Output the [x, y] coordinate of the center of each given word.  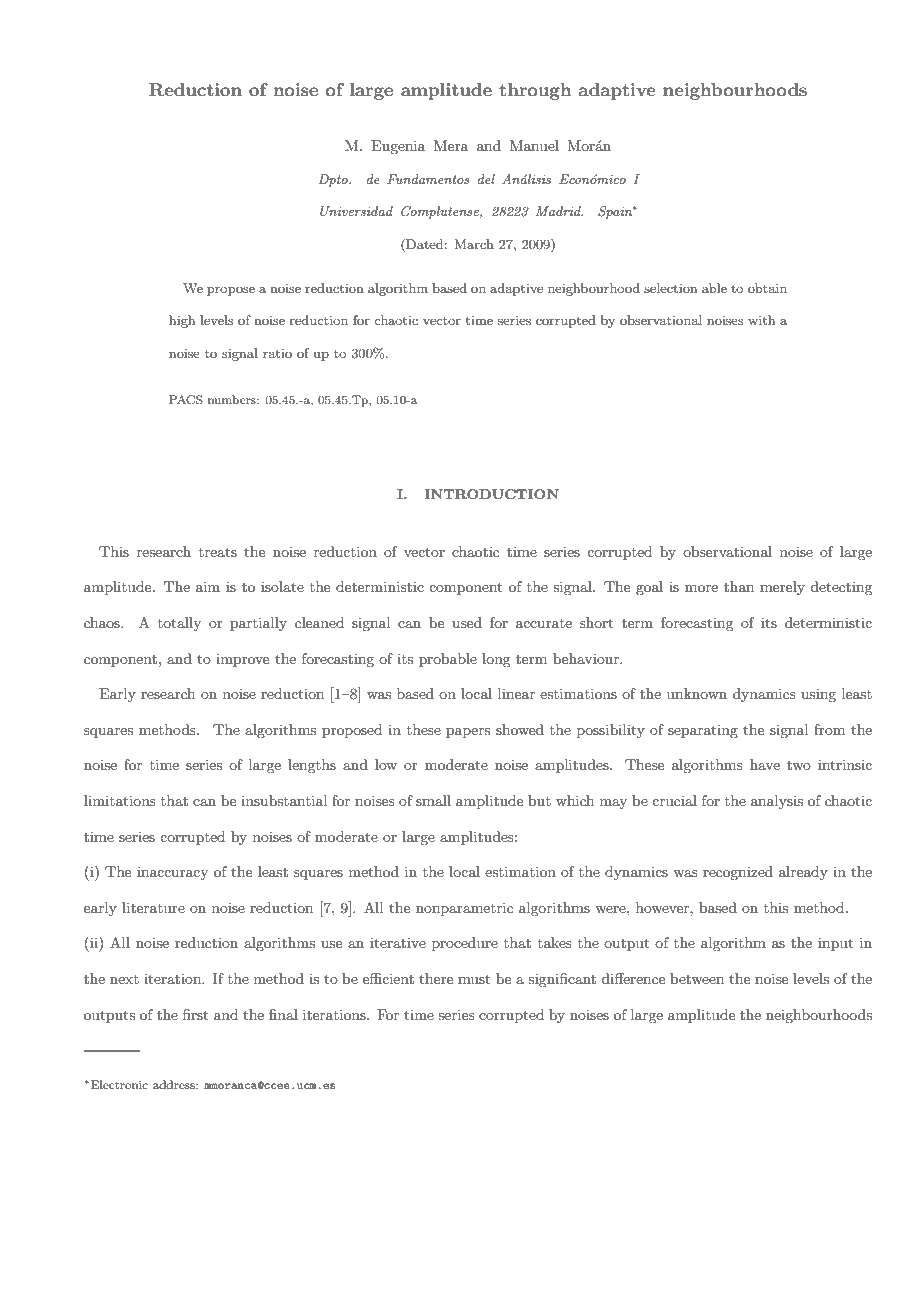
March [474, 244]
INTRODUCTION [492, 494]
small [433, 800]
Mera [451, 145]
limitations [120, 800]
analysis [777, 802]
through [535, 91]
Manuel [534, 145]
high [182, 321]
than [739, 586]
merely [782, 588]
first [195, 1014]
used [467, 622]
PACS [186, 400]
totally [179, 624]
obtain [767, 288]
